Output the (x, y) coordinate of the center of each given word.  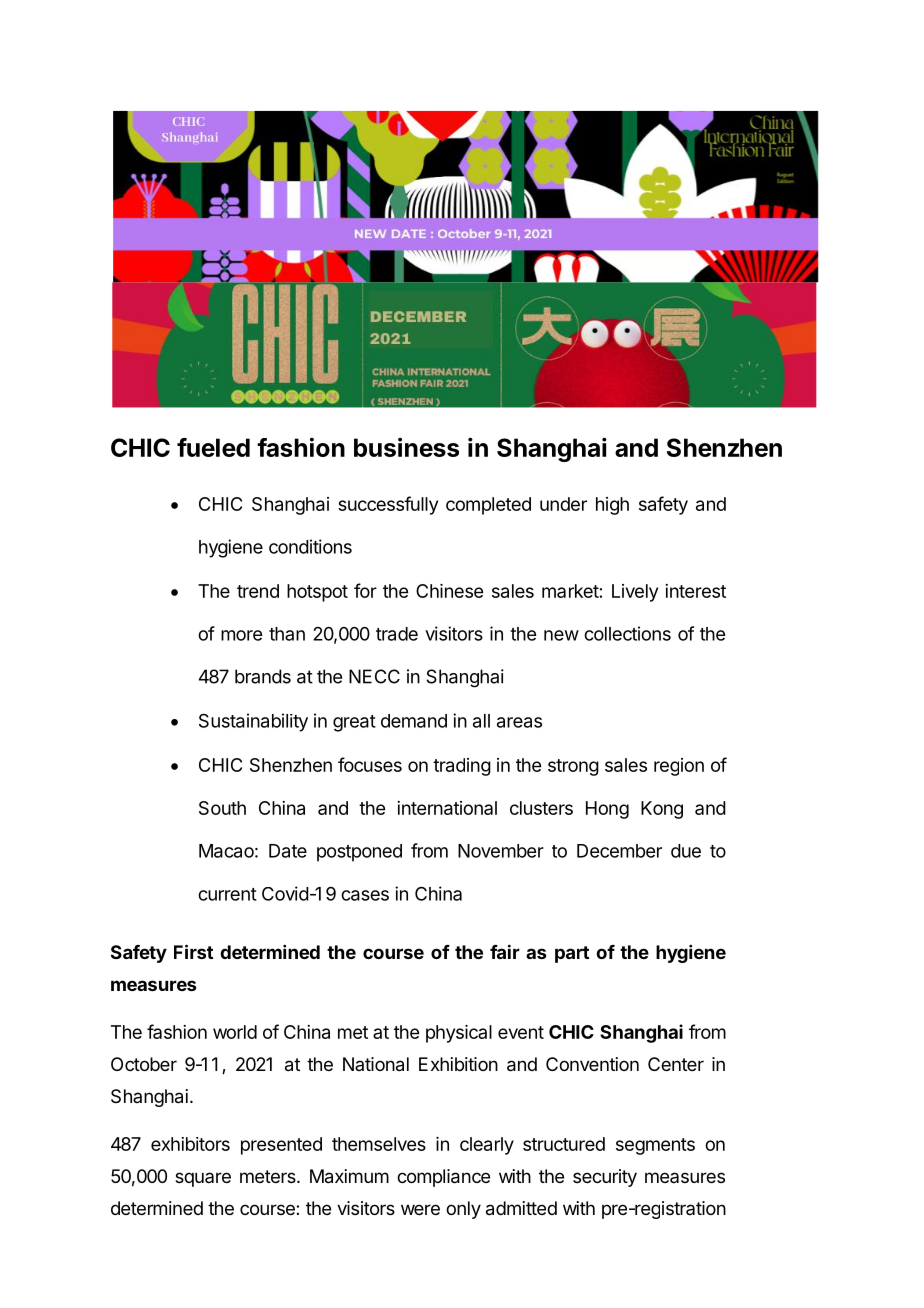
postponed (359, 853)
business (406, 447)
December (619, 851)
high (612, 506)
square (203, 1179)
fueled (213, 447)
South (222, 808)
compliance (443, 1178)
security (605, 1178)
